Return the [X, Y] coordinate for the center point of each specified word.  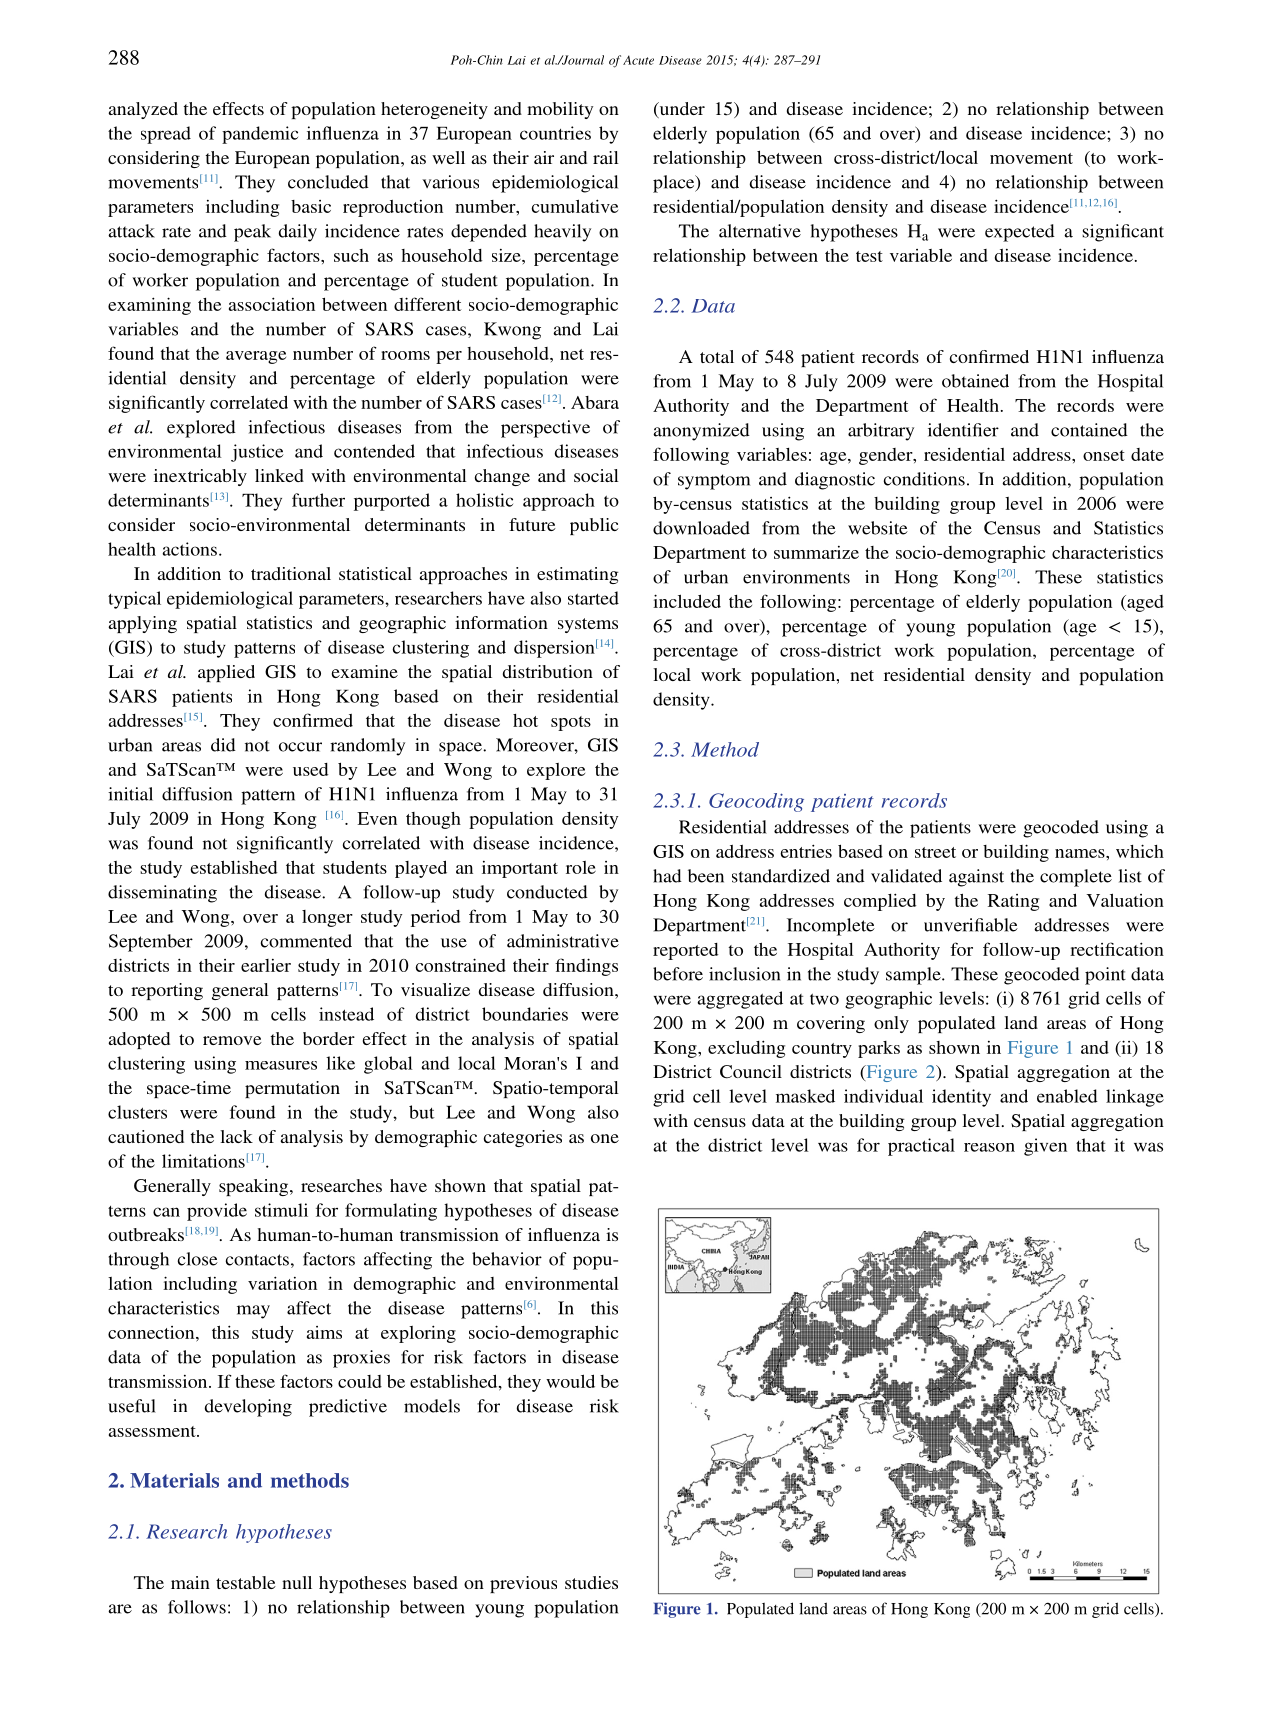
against [976, 878]
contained [1089, 430]
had [667, 876]
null [297, 1582]
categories [523, 1138]
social [596, 475]
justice [257, 453]
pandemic [260, 135]
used [310, 769]
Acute [638, 60]
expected [1020, 233]
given [1045, 1147]
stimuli [281, 1210]
